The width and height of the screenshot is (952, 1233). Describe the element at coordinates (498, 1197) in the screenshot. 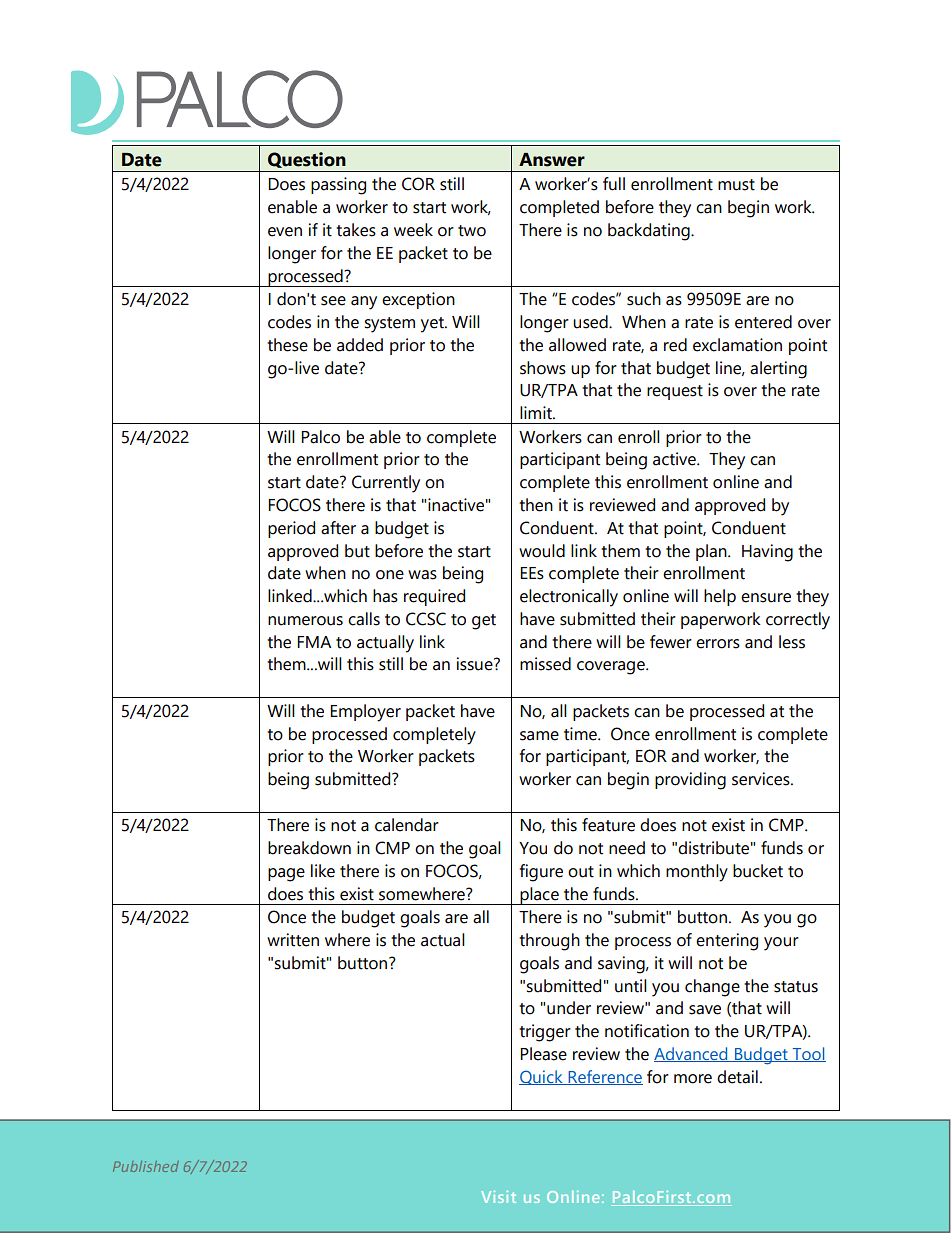

I see `Visit` at that location.
